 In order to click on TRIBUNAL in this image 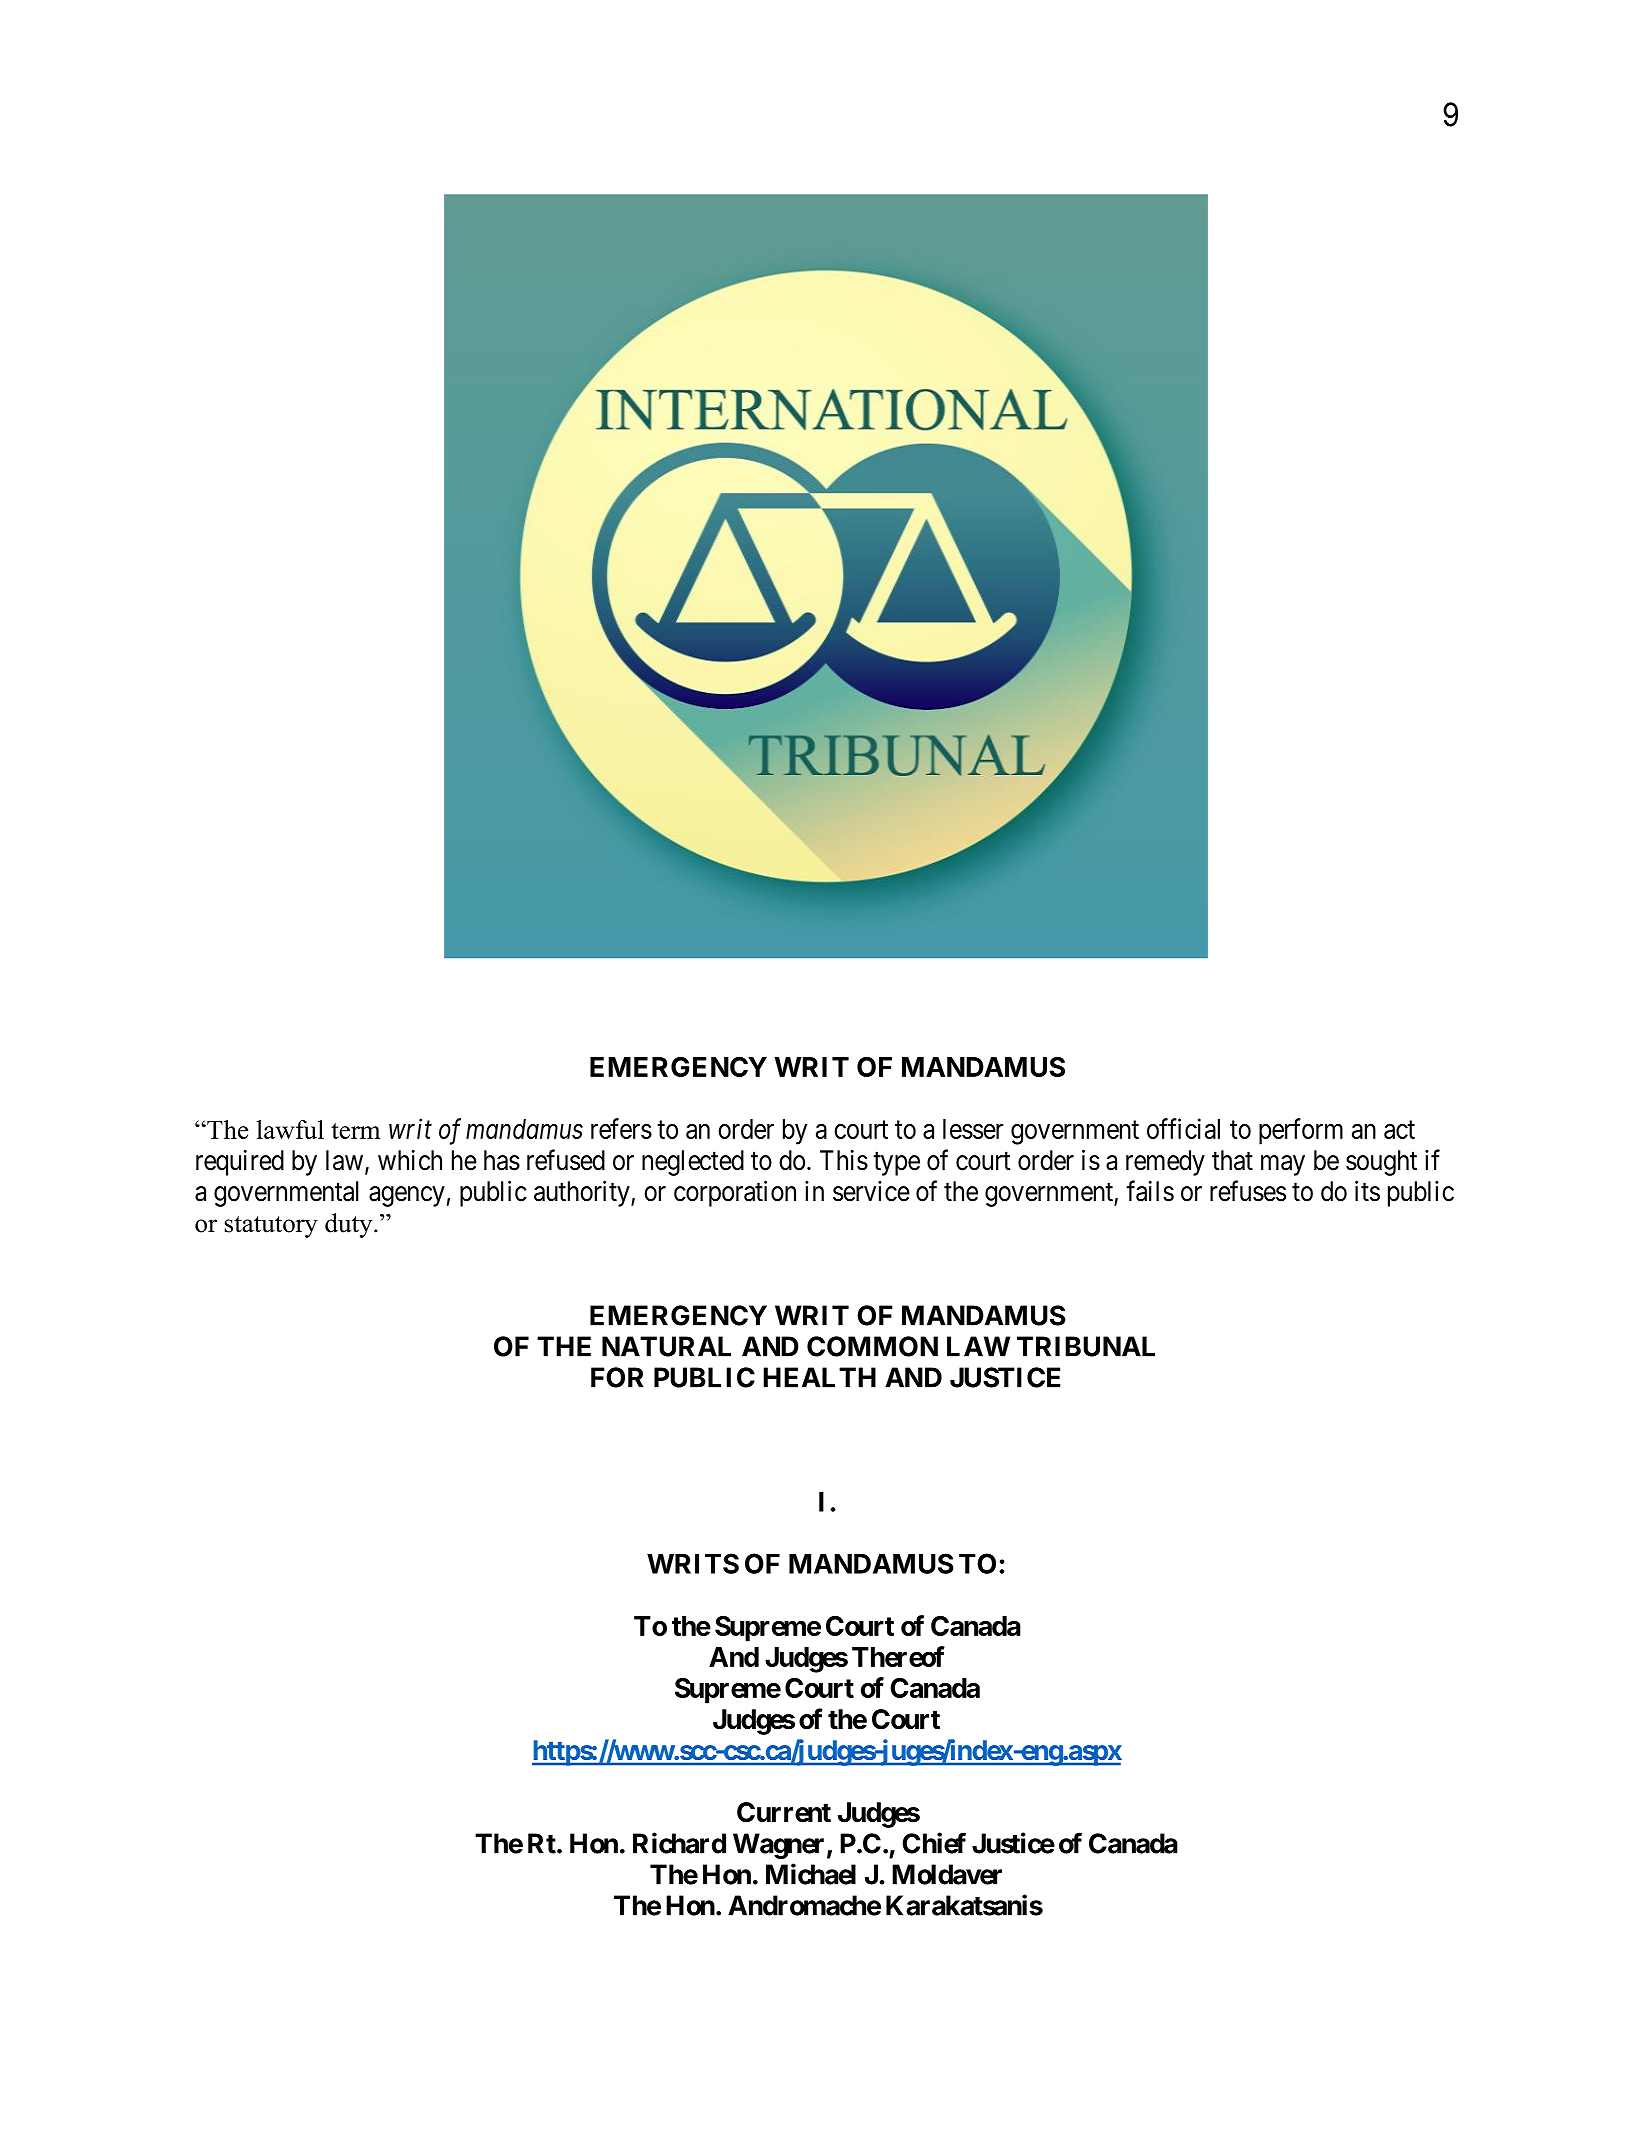, I will do `click(1086, 1346)`.
